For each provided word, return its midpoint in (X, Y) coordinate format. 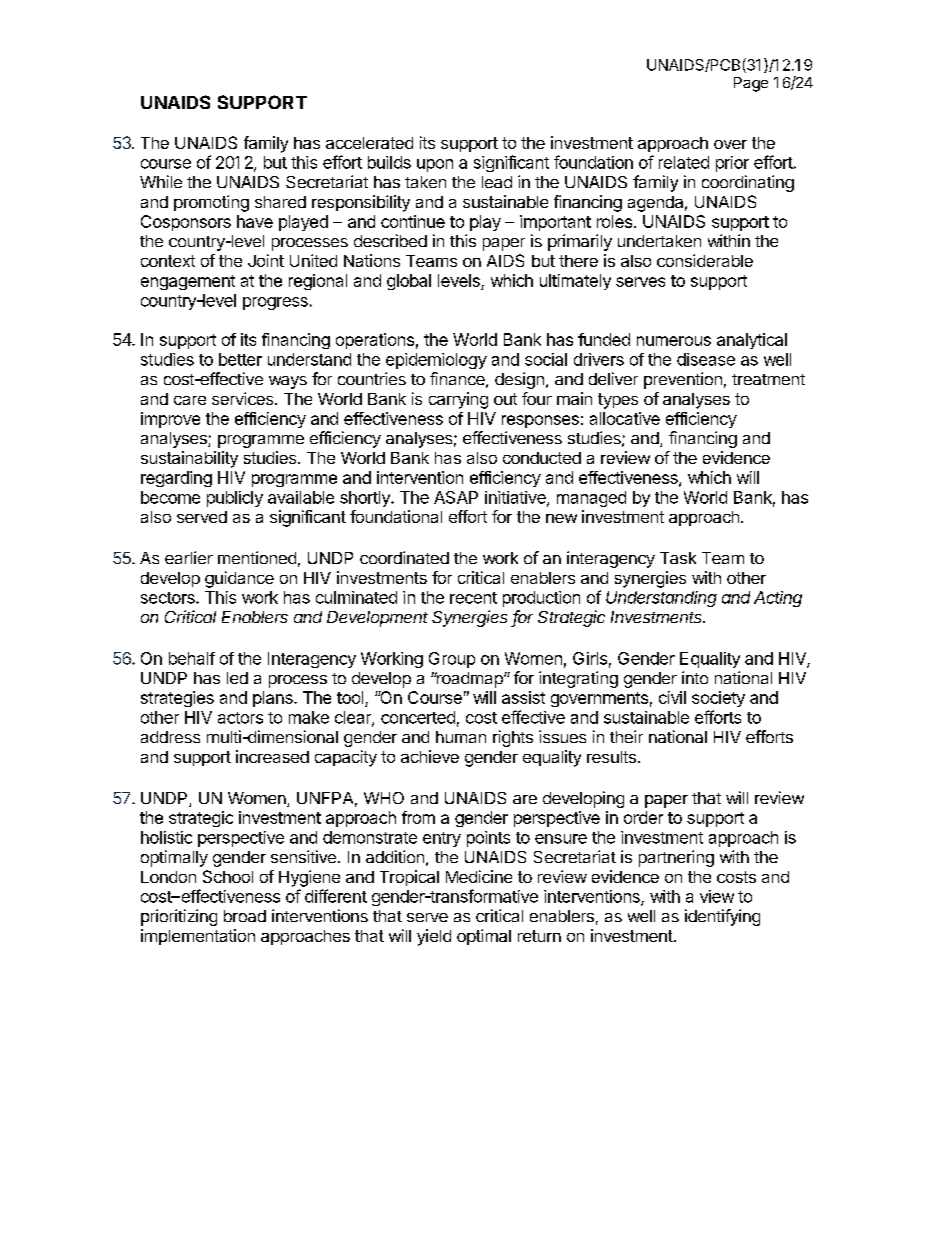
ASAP (456, 497)
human (461, 737)
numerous (674, 341)
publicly (235, 499)
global (409, 282)
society (718, 699)
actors (240, 718)
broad (245, 916)
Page (751, 84)
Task (678, 558)
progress (275, 303)
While (161, 181)
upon (435, 165)
